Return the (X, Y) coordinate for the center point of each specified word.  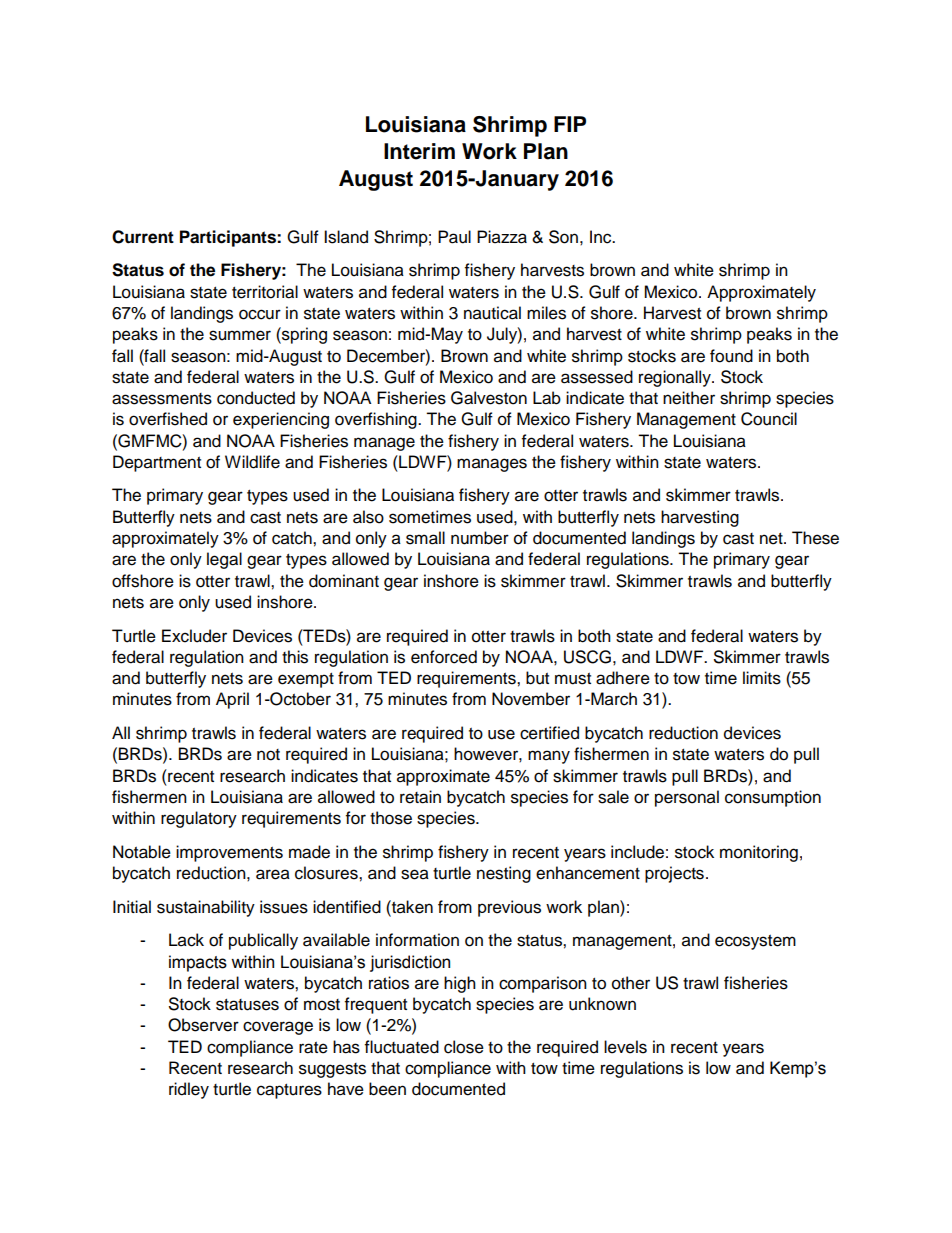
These (815, 538)
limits (762, 678)
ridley (189, 1090)
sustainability (206, 908)
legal (224, 560)
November (531, 699)
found (731, 356)
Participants (229, 238)
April (232, 700)
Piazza (502, 237)
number (480, 538)
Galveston (489, 398)
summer (240, 335)
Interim (419, 151)
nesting (504, 874)
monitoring (759, 853)
